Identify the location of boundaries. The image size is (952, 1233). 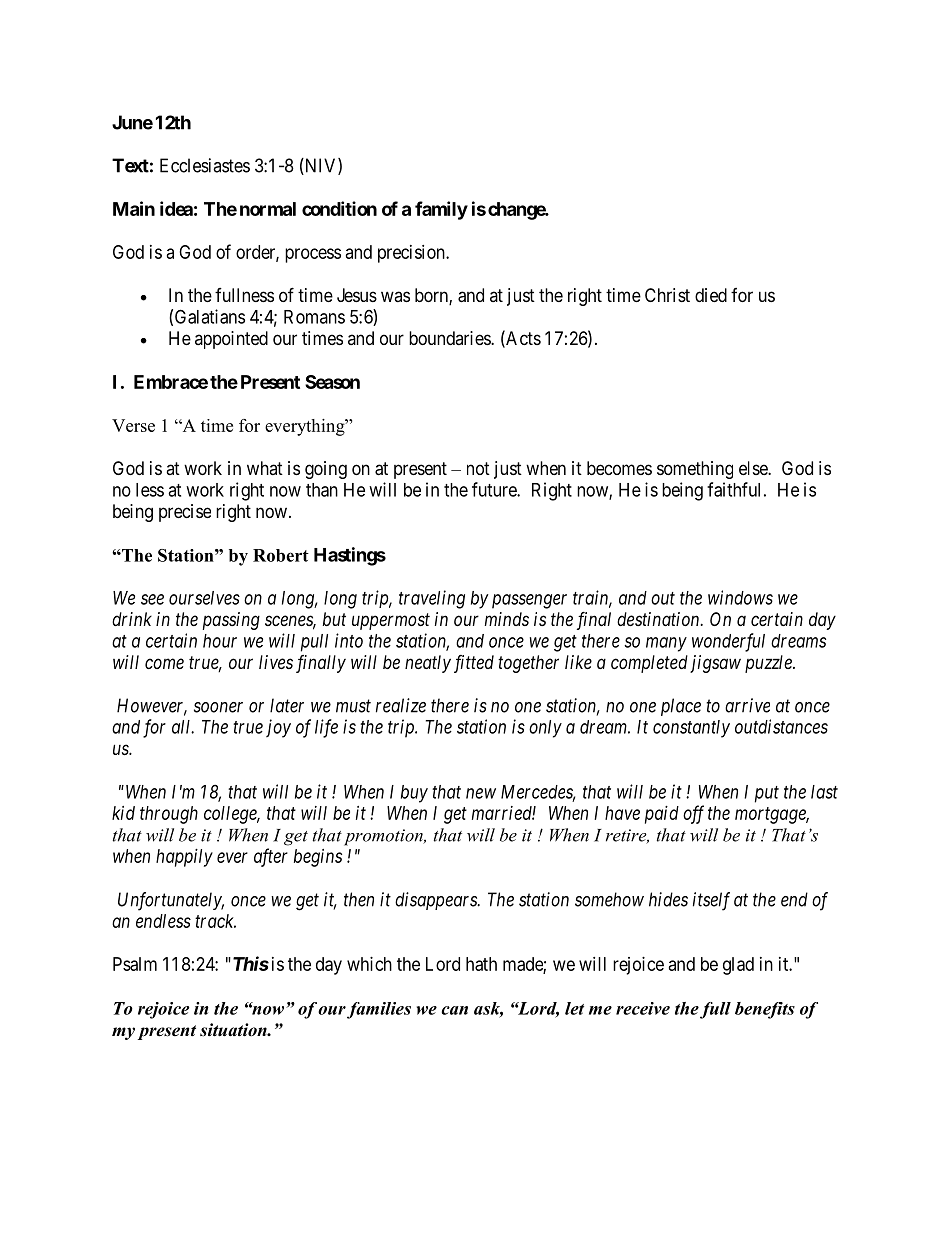
(450, 338).
